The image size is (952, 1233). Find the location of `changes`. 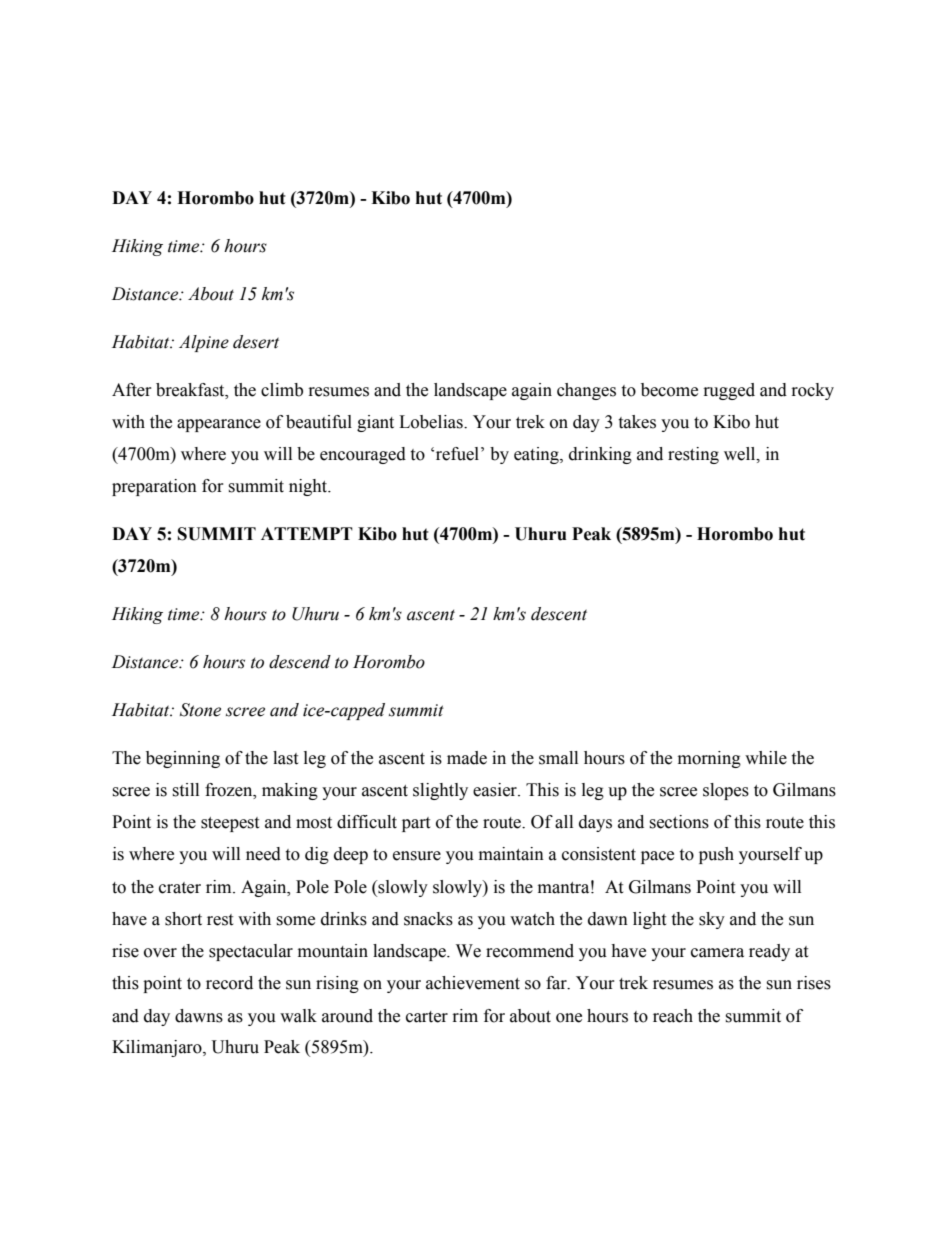

changes is located at coordinates (586, 391).
